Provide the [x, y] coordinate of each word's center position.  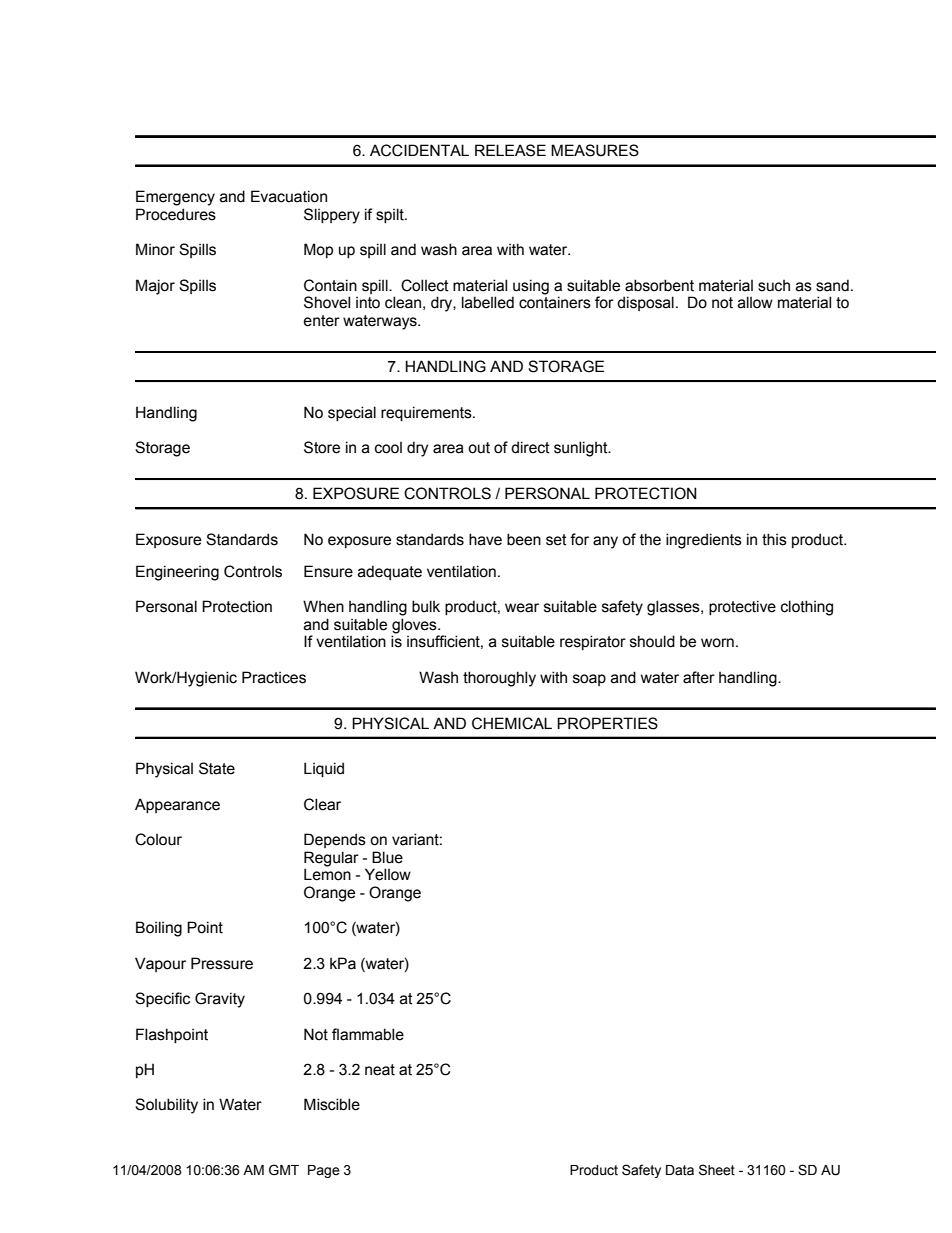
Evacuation [289, 196]
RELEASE [510, 150]
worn [717, 643]
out [479, 448]
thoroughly [499, 679]
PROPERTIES [607, 723]
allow [755, 302]
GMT [284, 1170]
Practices [274, 677]
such [774, 286]
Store [322, 447]
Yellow [388, 874]
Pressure [222, 963]
